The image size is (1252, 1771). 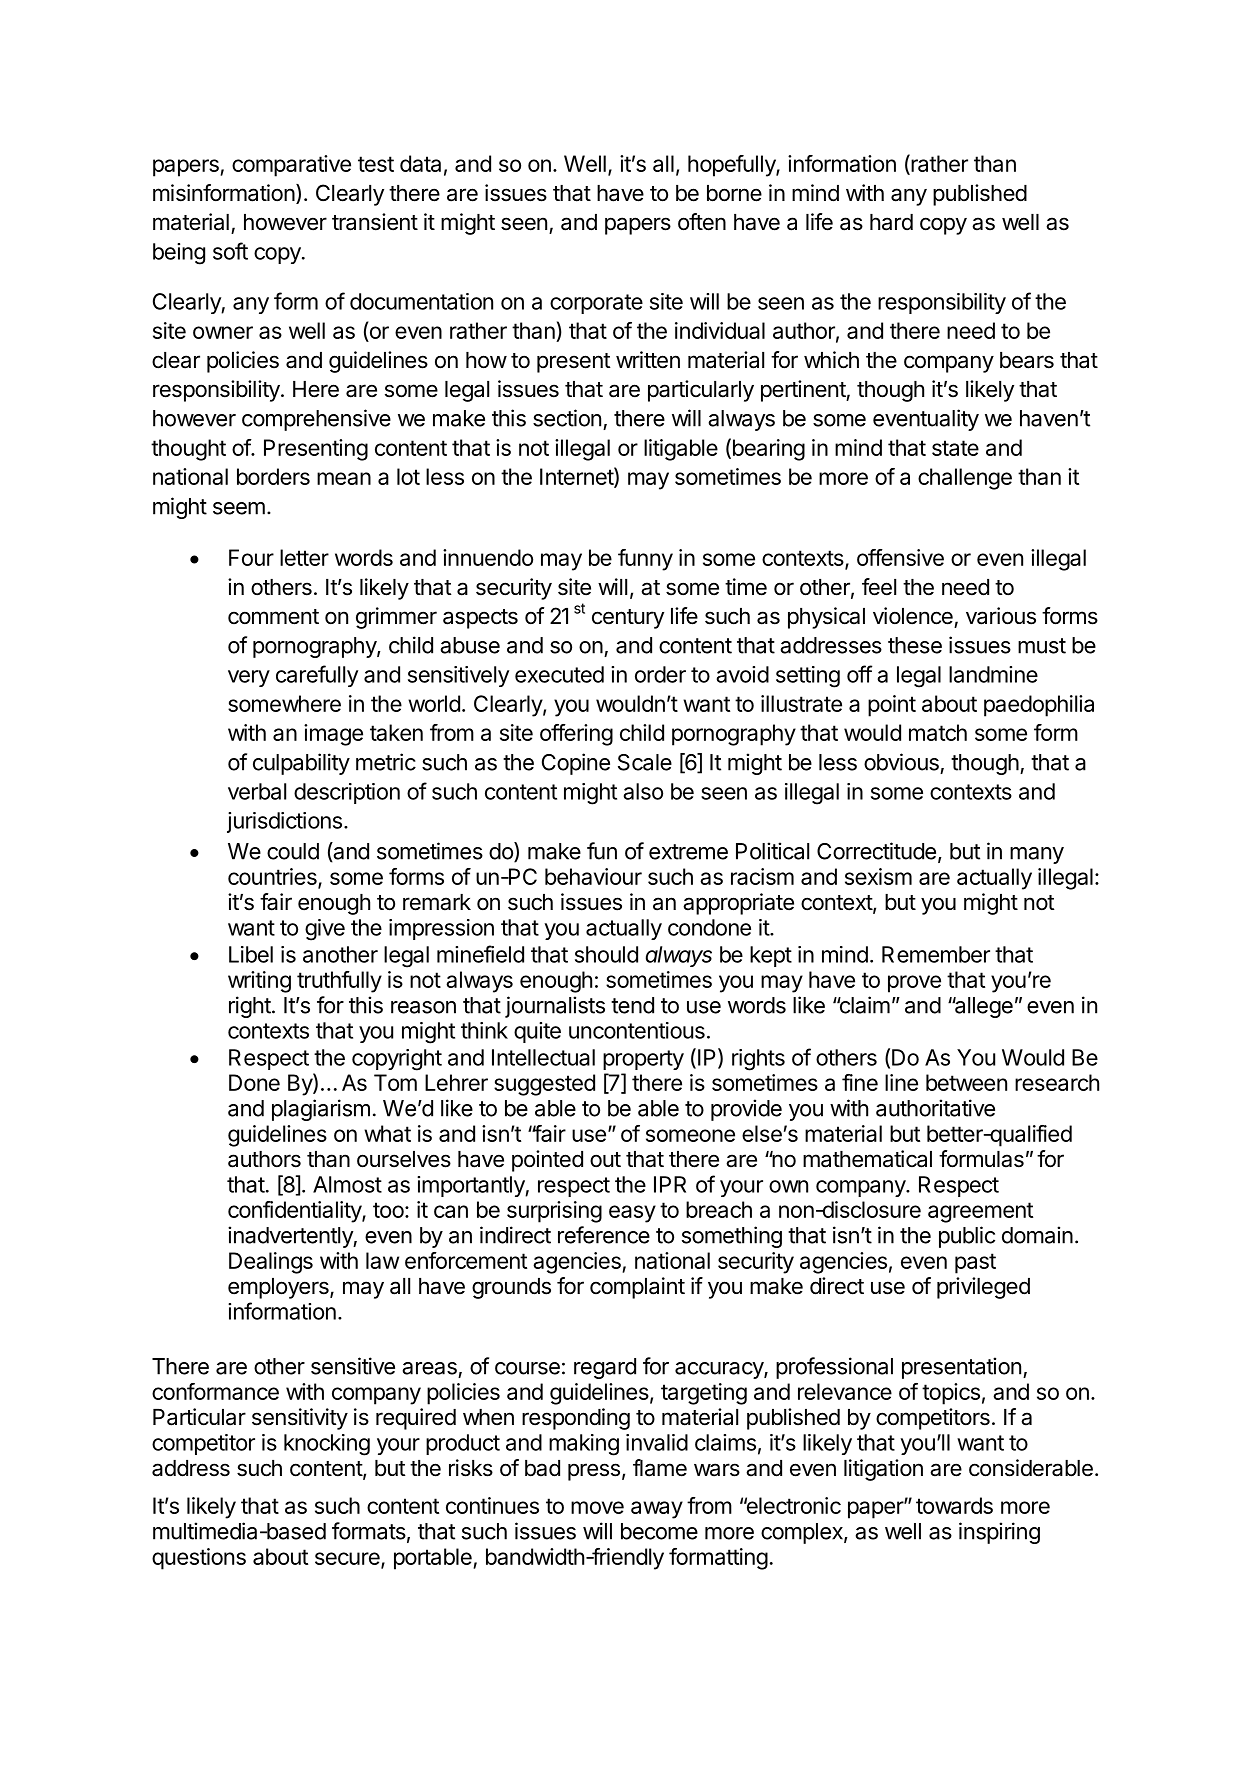 What do you see at coordinates (348, 1560) in the screenshot?
I see `secure` at bounding box center [348, 1560].
